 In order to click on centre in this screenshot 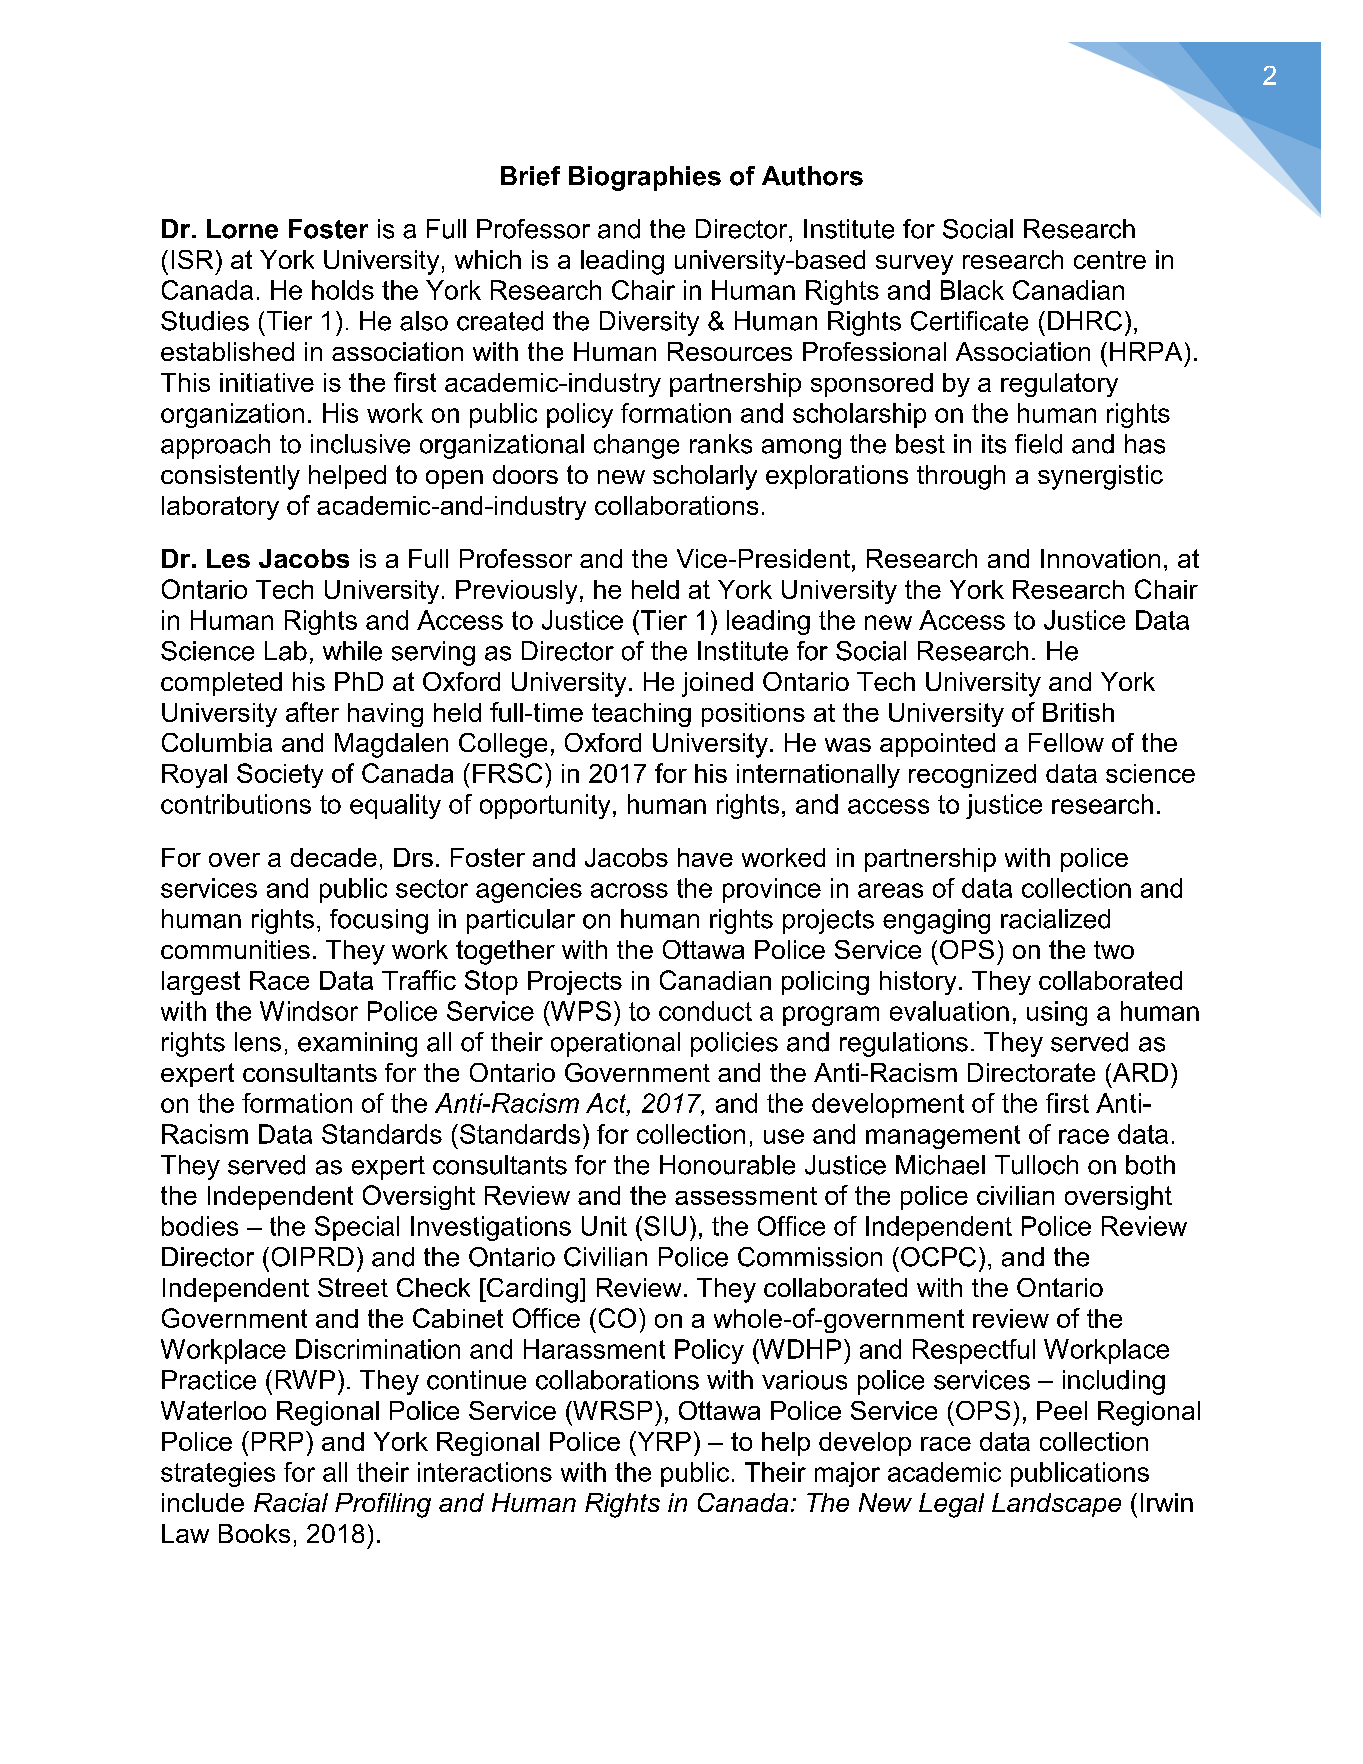, I will do `click(1110, 260)`.
